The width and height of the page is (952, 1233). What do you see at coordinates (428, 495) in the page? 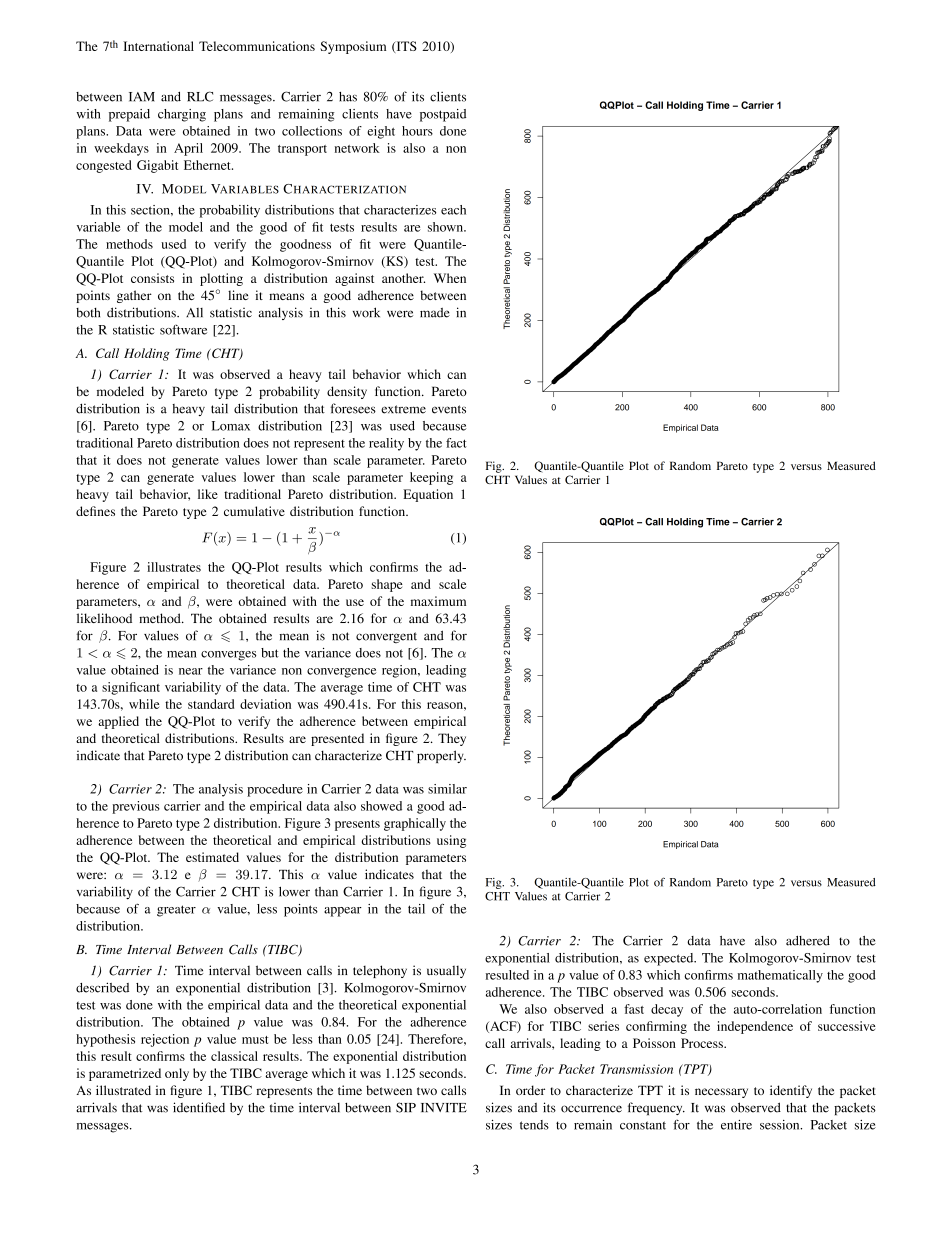
I see `Equation` at bounding box center [428, 495].
